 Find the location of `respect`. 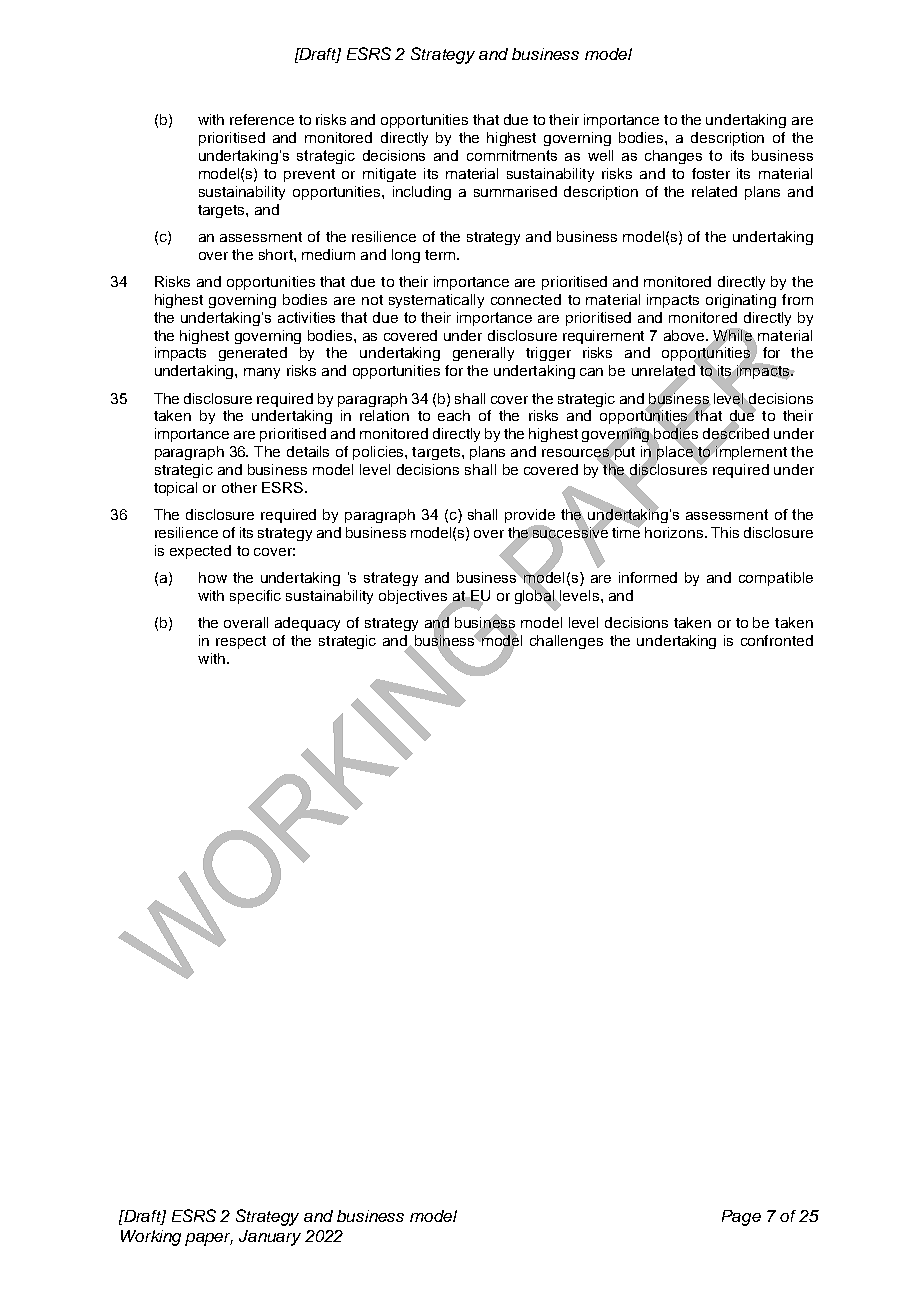

respect is located at coordinates (241, 642).
